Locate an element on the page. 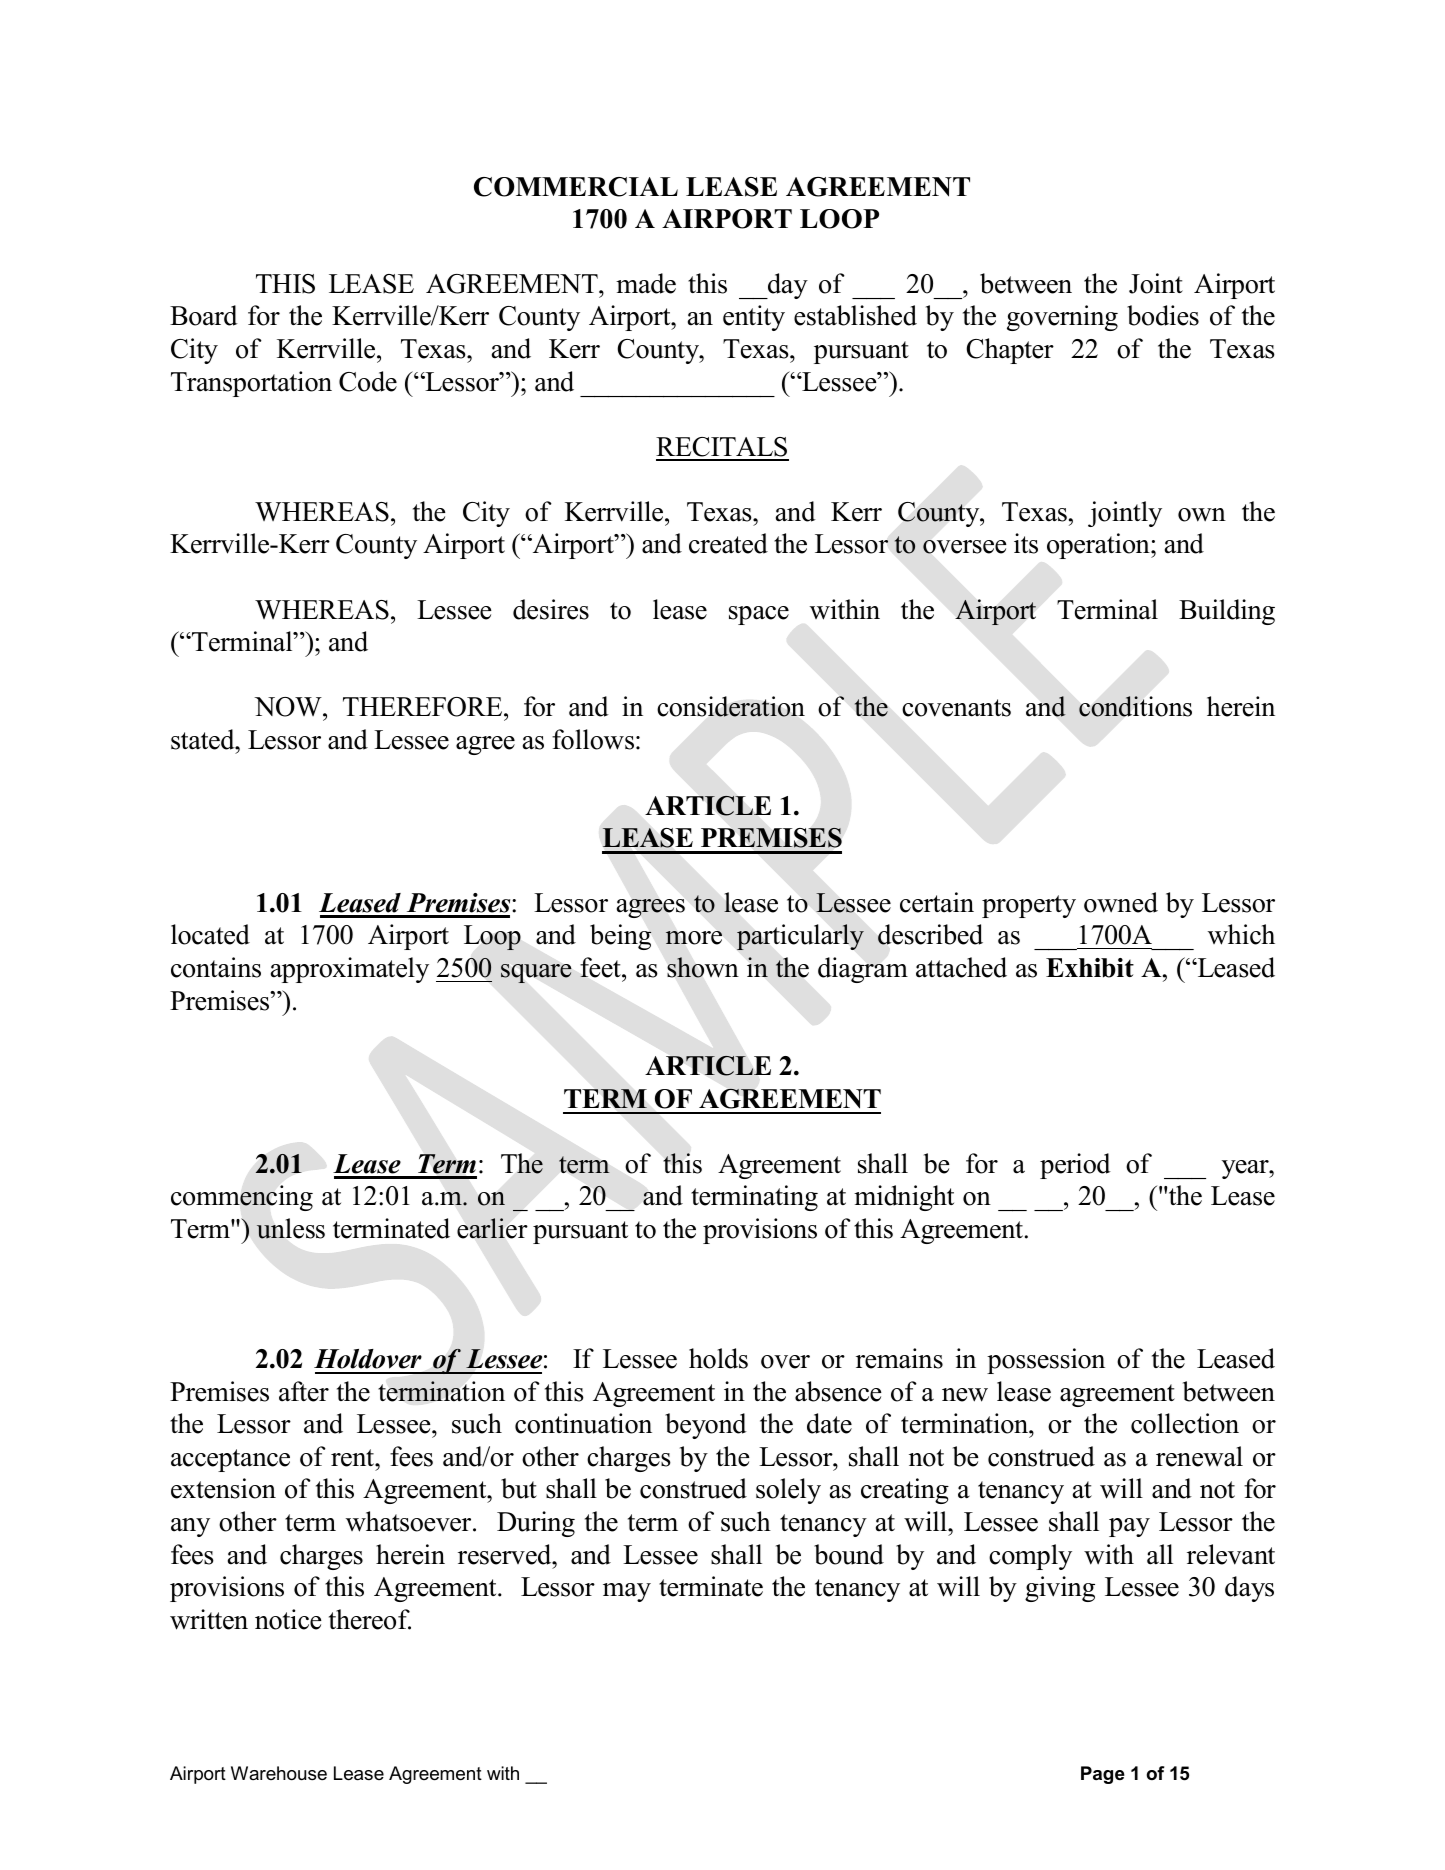 Image resolution: width=1445 pixels, height=1870 pixels. shown is located at coordinates (703, 967).
